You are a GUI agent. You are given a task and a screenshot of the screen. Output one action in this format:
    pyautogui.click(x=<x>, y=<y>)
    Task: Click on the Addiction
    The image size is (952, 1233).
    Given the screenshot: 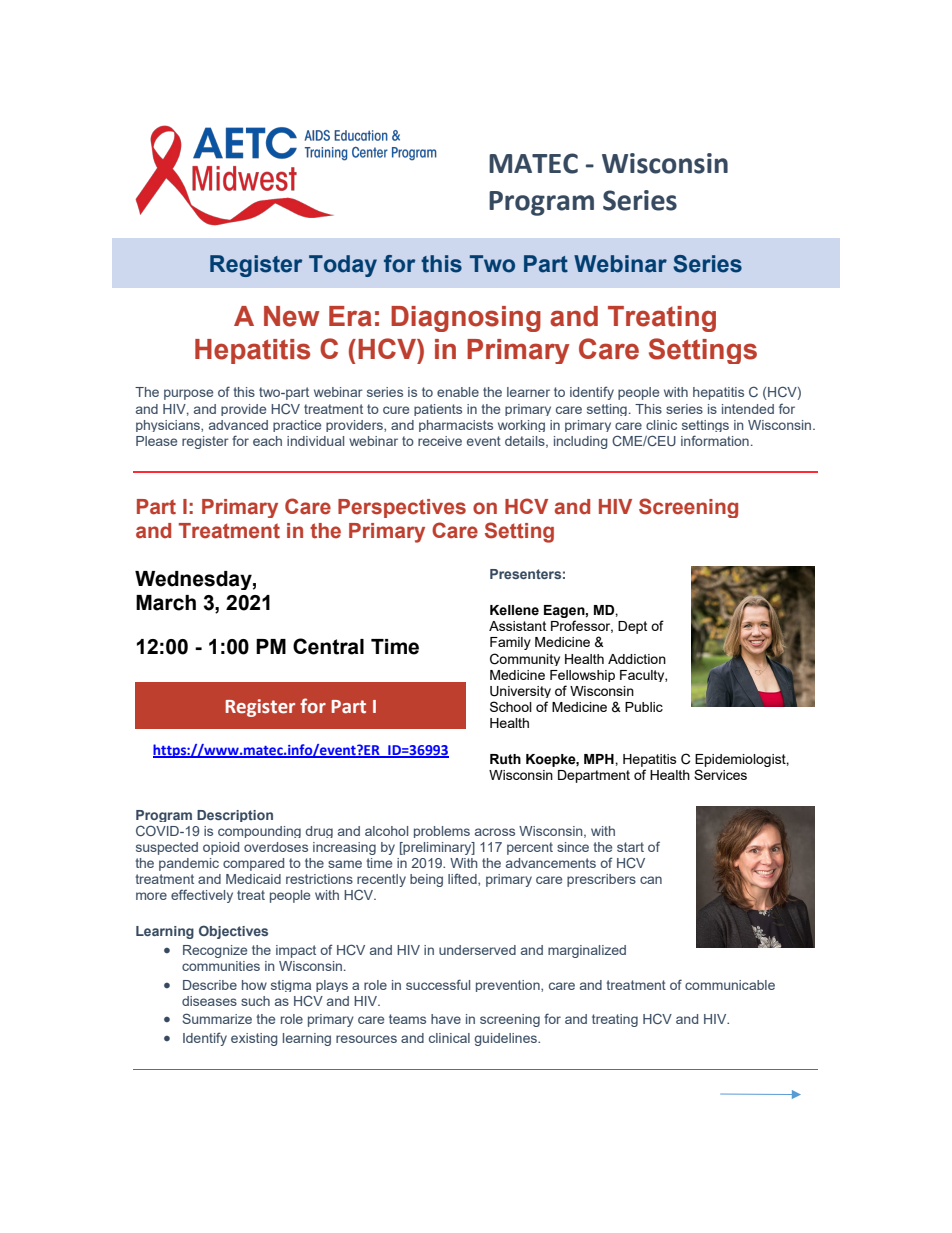 What is the action you would take?
    pyautogui.click(x=637, y=659)
